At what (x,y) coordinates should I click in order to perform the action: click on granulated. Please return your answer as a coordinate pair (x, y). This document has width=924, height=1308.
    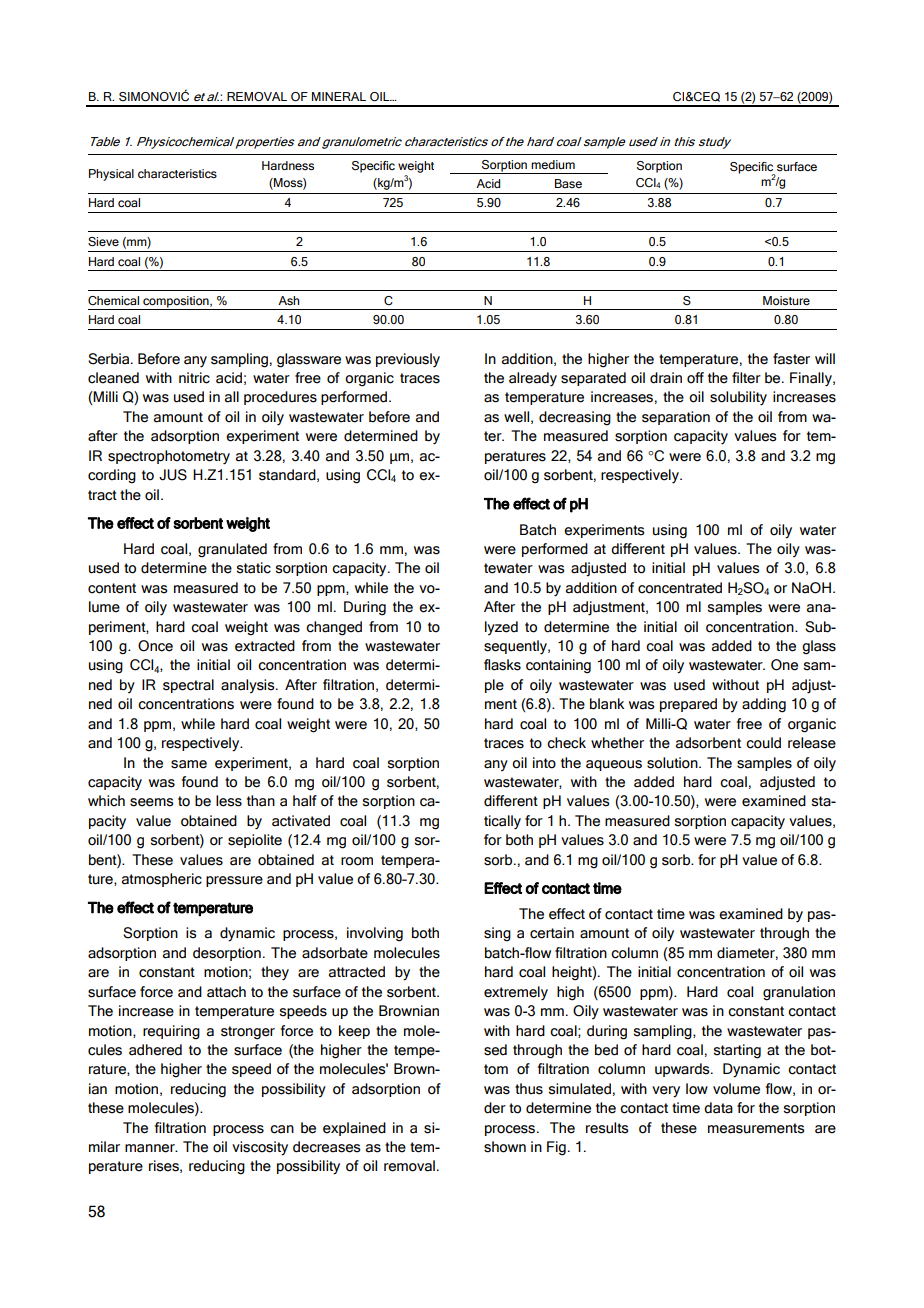
    Looking at the image, I should click on (232, 550).
